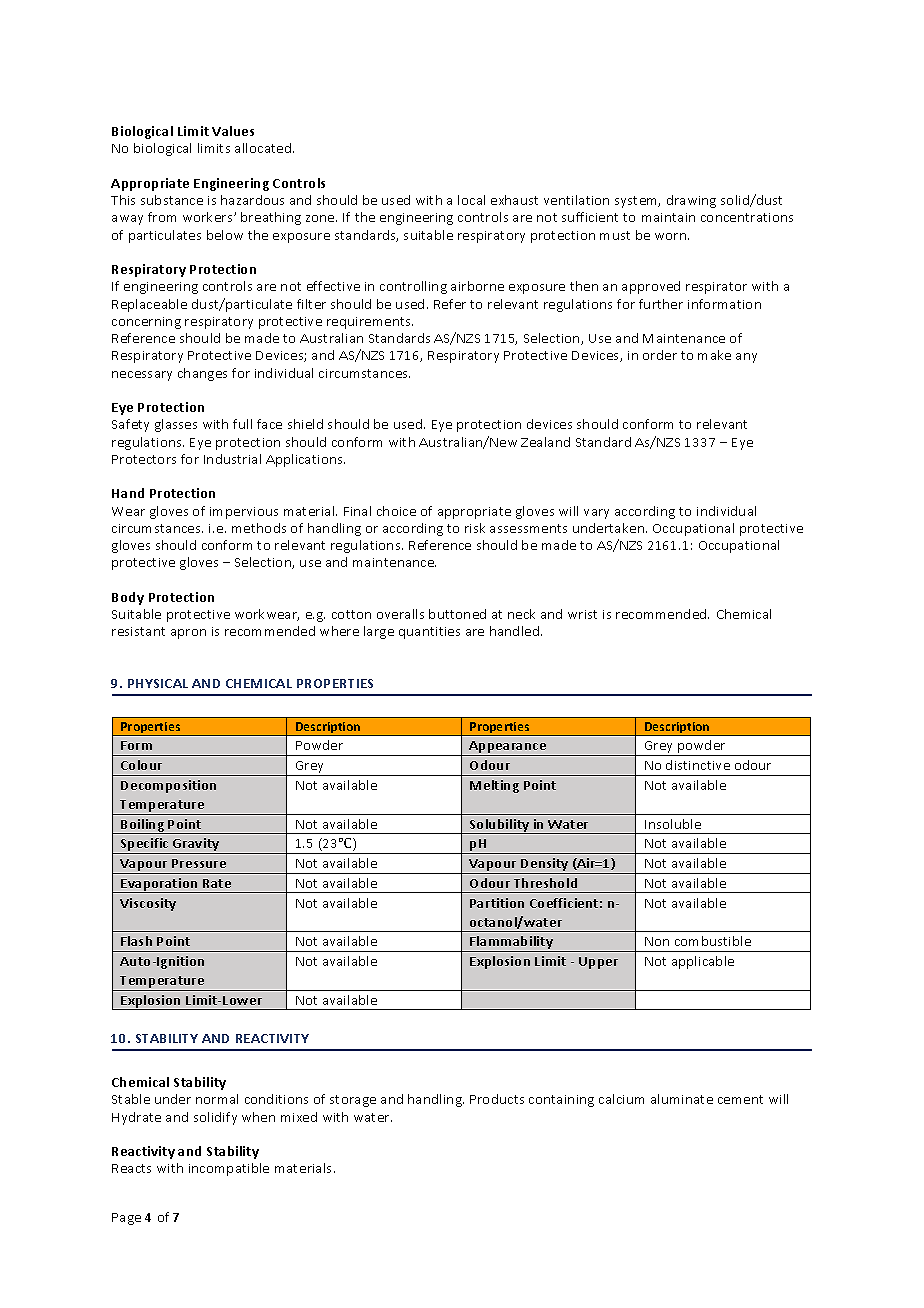  I want to click on substance, so click(172, 200).
